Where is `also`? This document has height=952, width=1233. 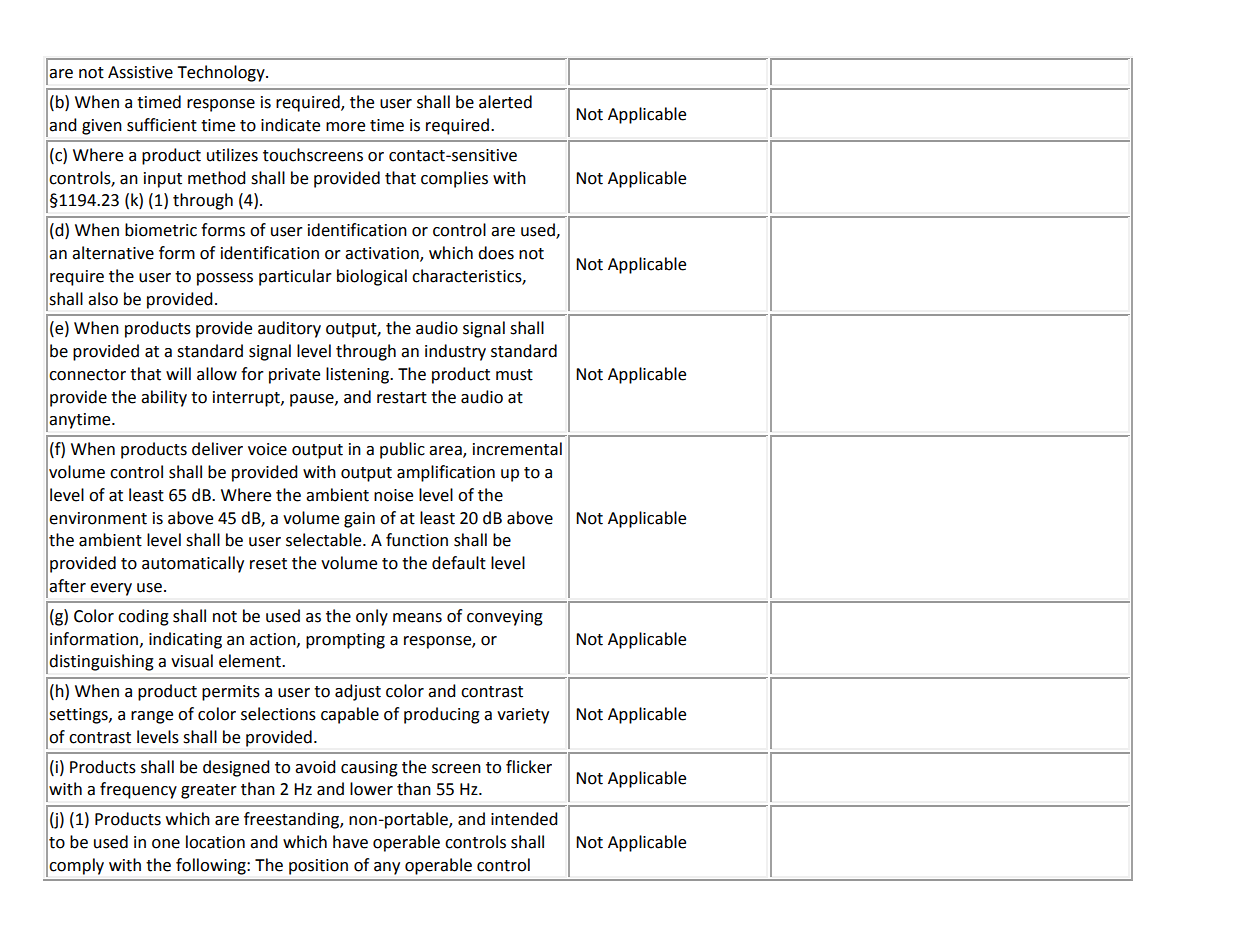
also is located at coordinates (103, 299).
